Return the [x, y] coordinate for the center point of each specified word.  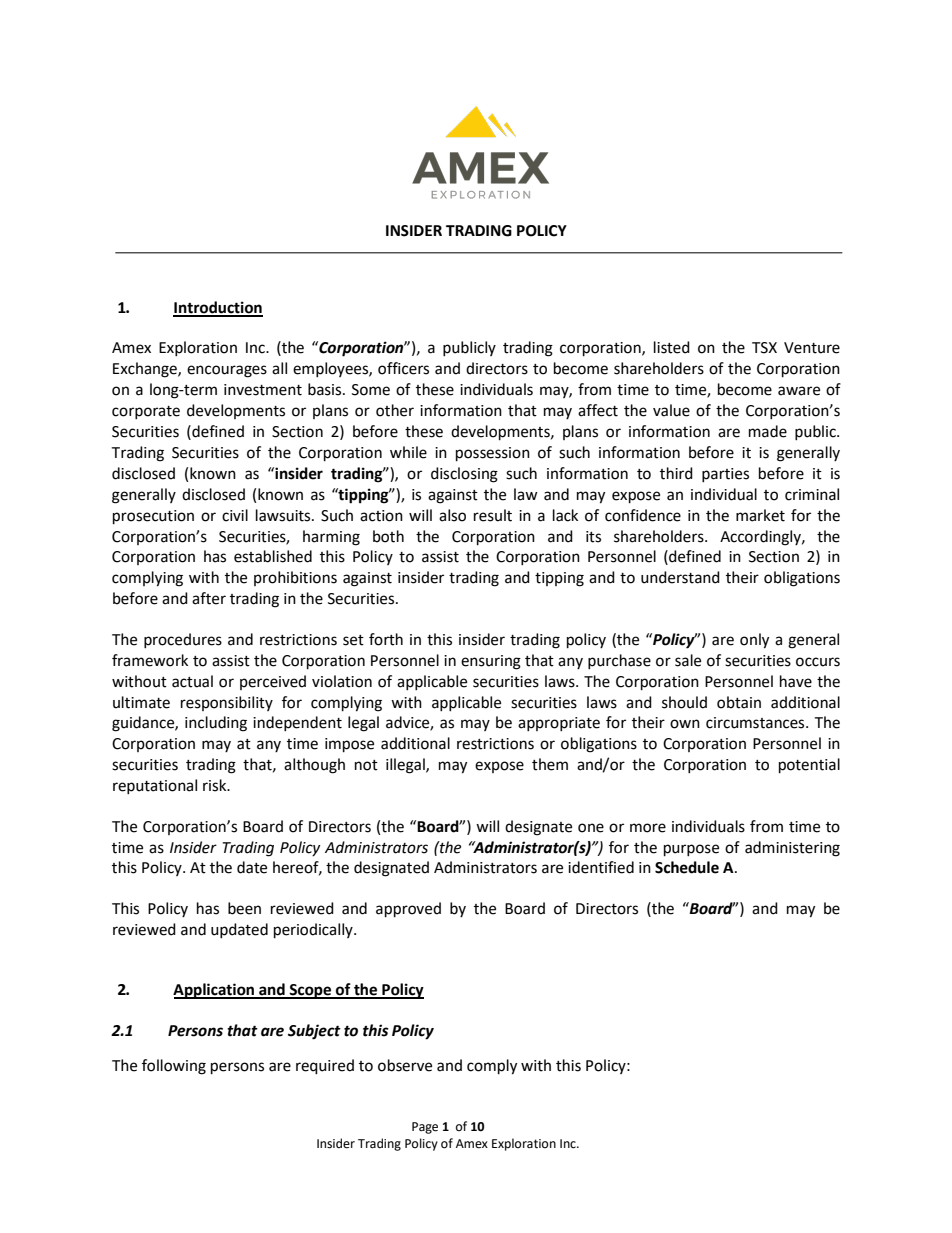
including [216, 724]
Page [425, 1128]
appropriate [559, 724]
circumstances [756, 723]
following [174, 1067]
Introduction [218, 308]
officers [403, 368]
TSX [764, 348]
